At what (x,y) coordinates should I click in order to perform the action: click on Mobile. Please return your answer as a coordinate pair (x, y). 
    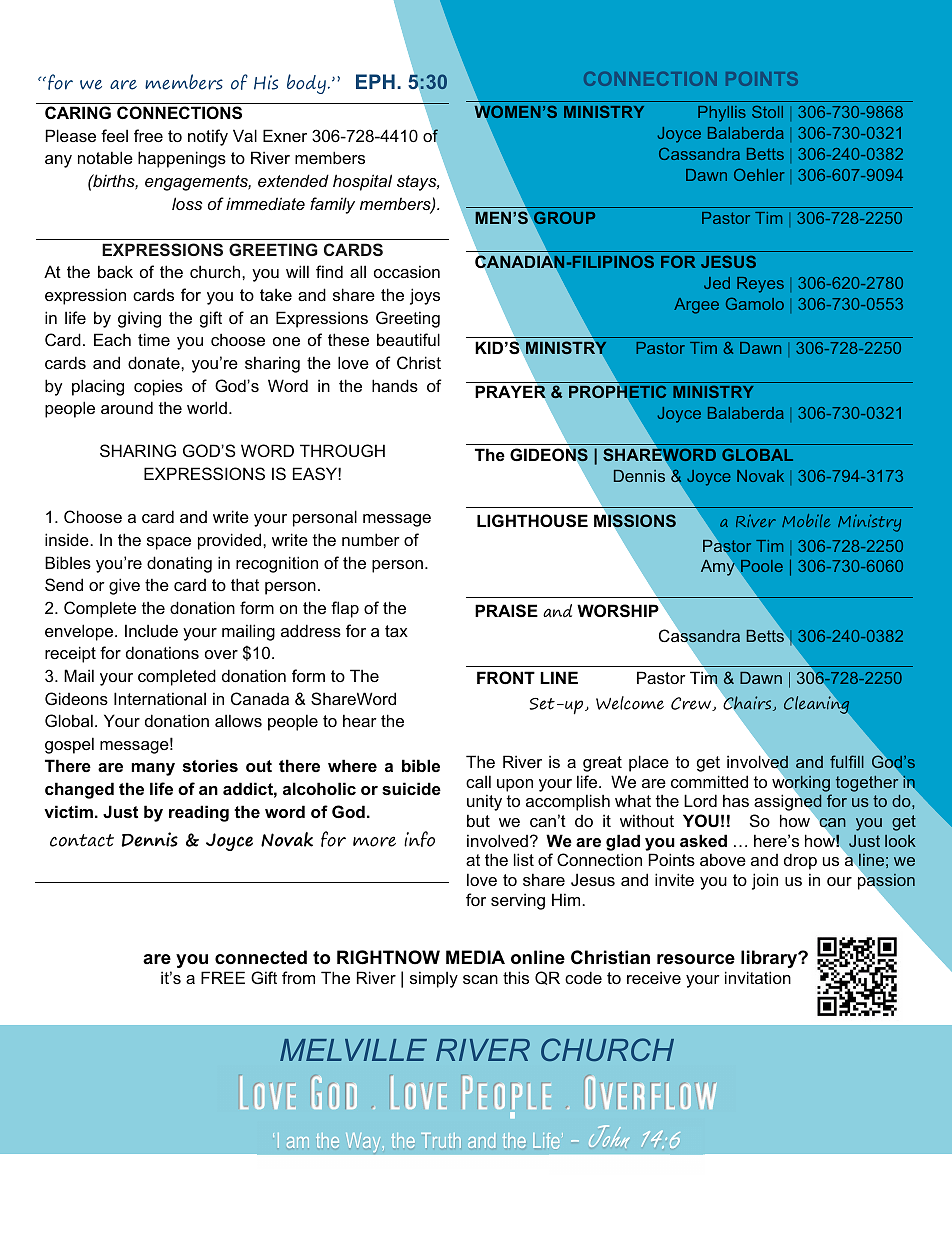
    Looking at the image, I should click on (806, 521).
